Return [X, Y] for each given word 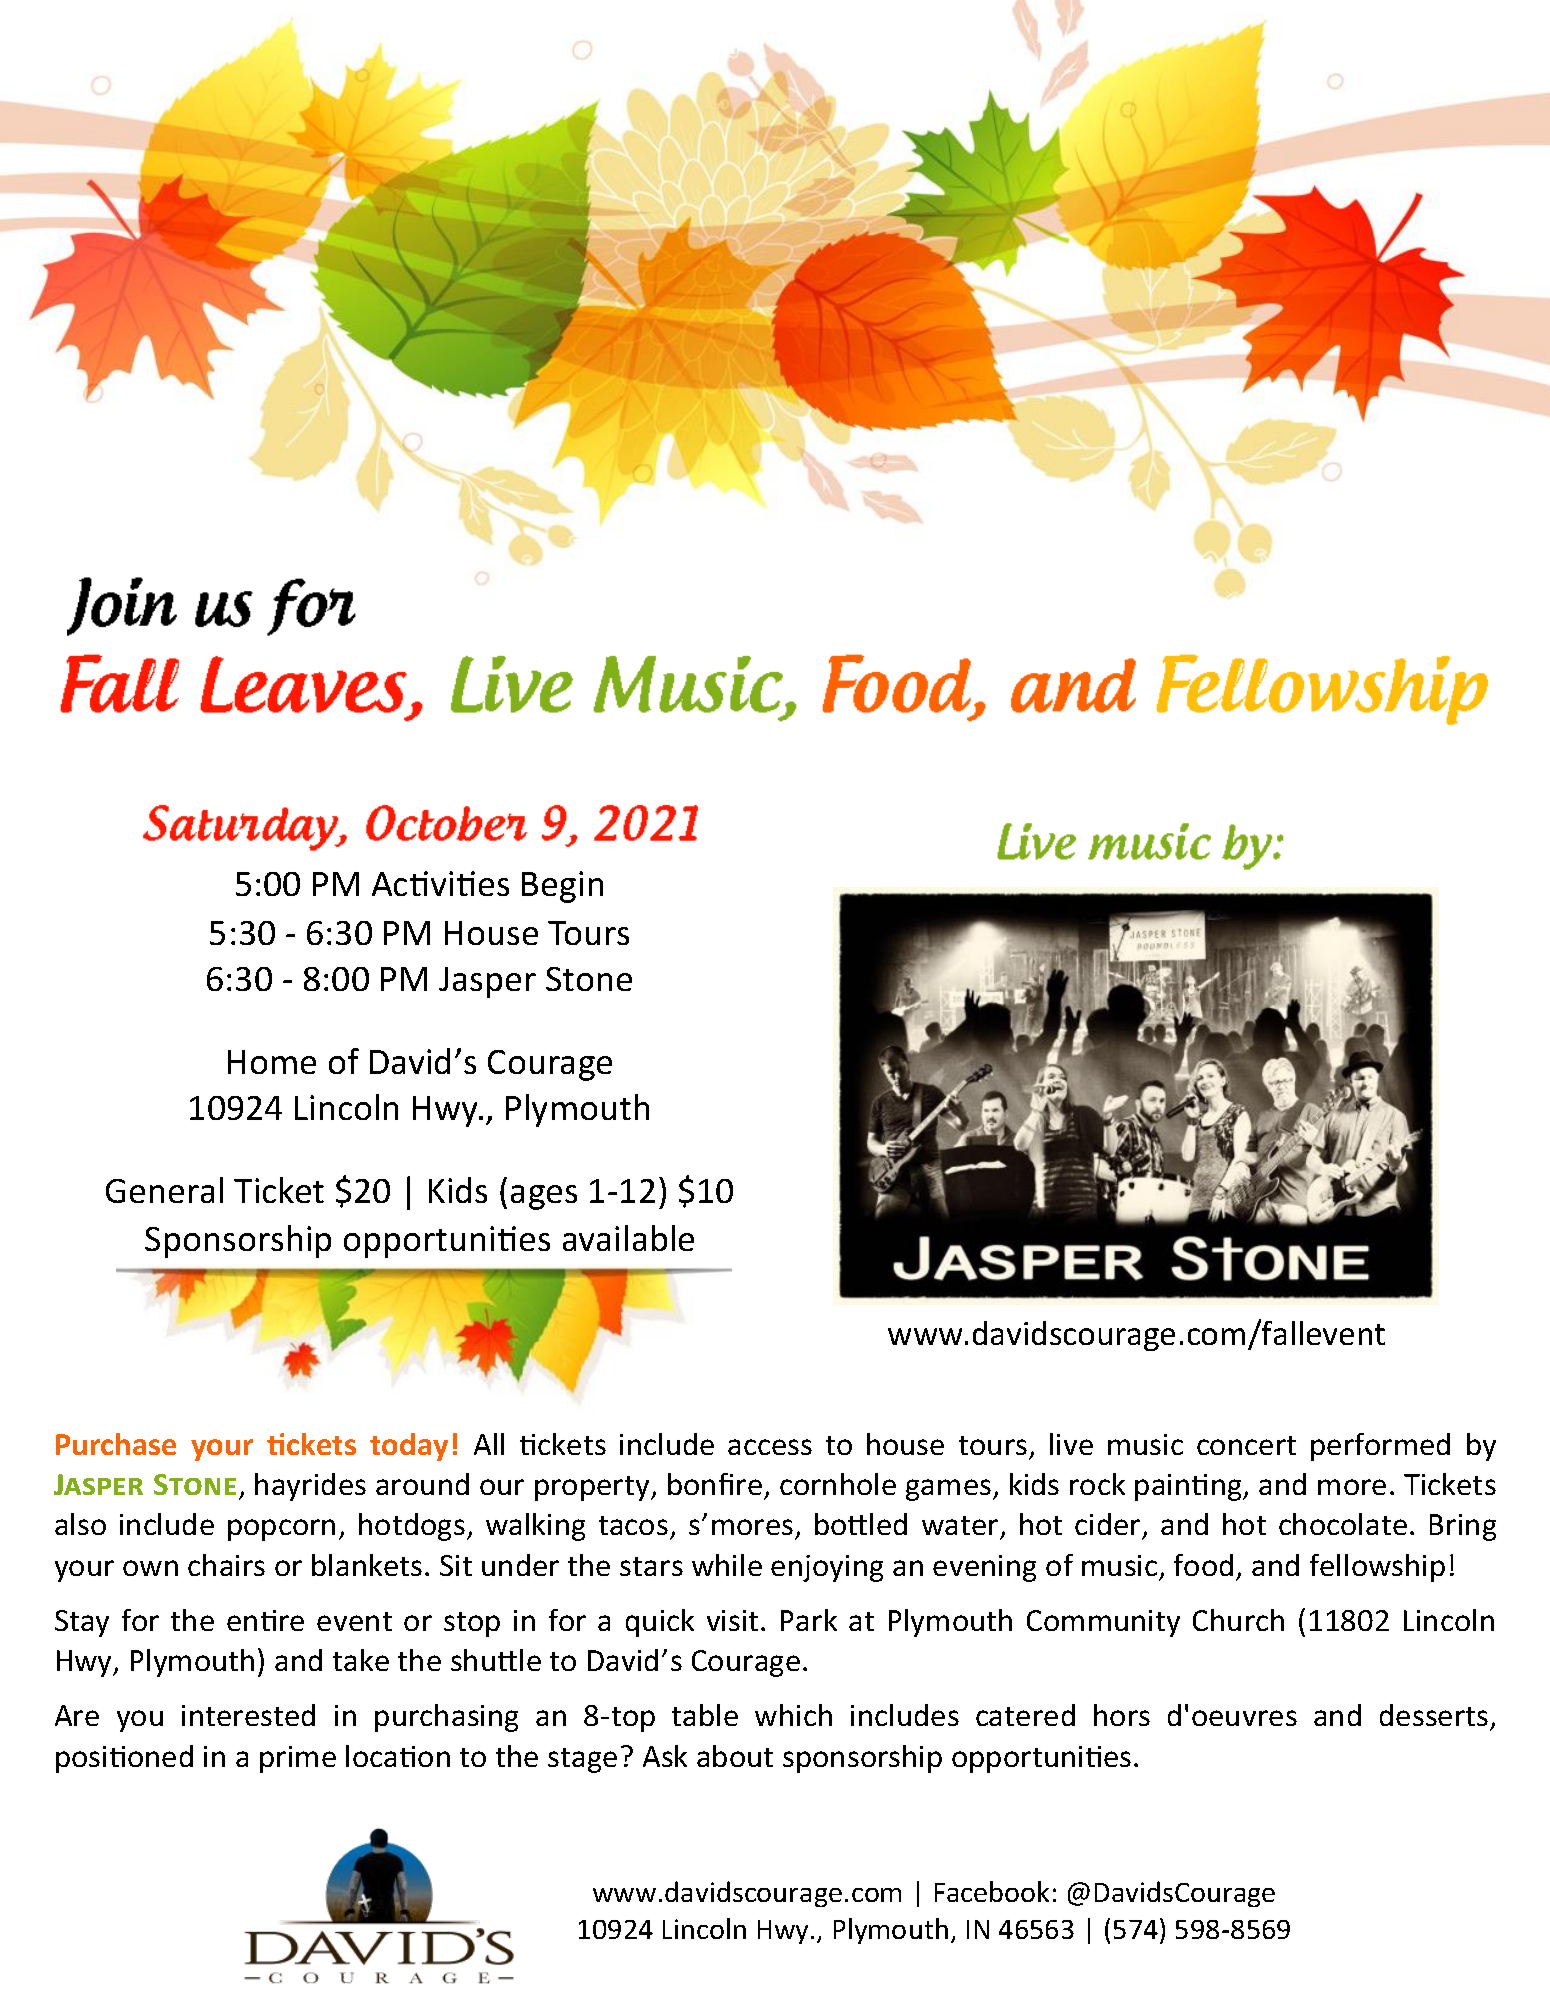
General [164, 1190]
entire [265, 1620]
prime [298, 1759]
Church [1238, 1620]
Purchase [116, 1444]
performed [1380, 1447]
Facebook [992, 1891]
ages [544, 1197]
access [770, 1447]
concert [1246, 1445]
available [628, 1238]
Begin [562, 887]
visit [732, 1620]
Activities [440, 883]
